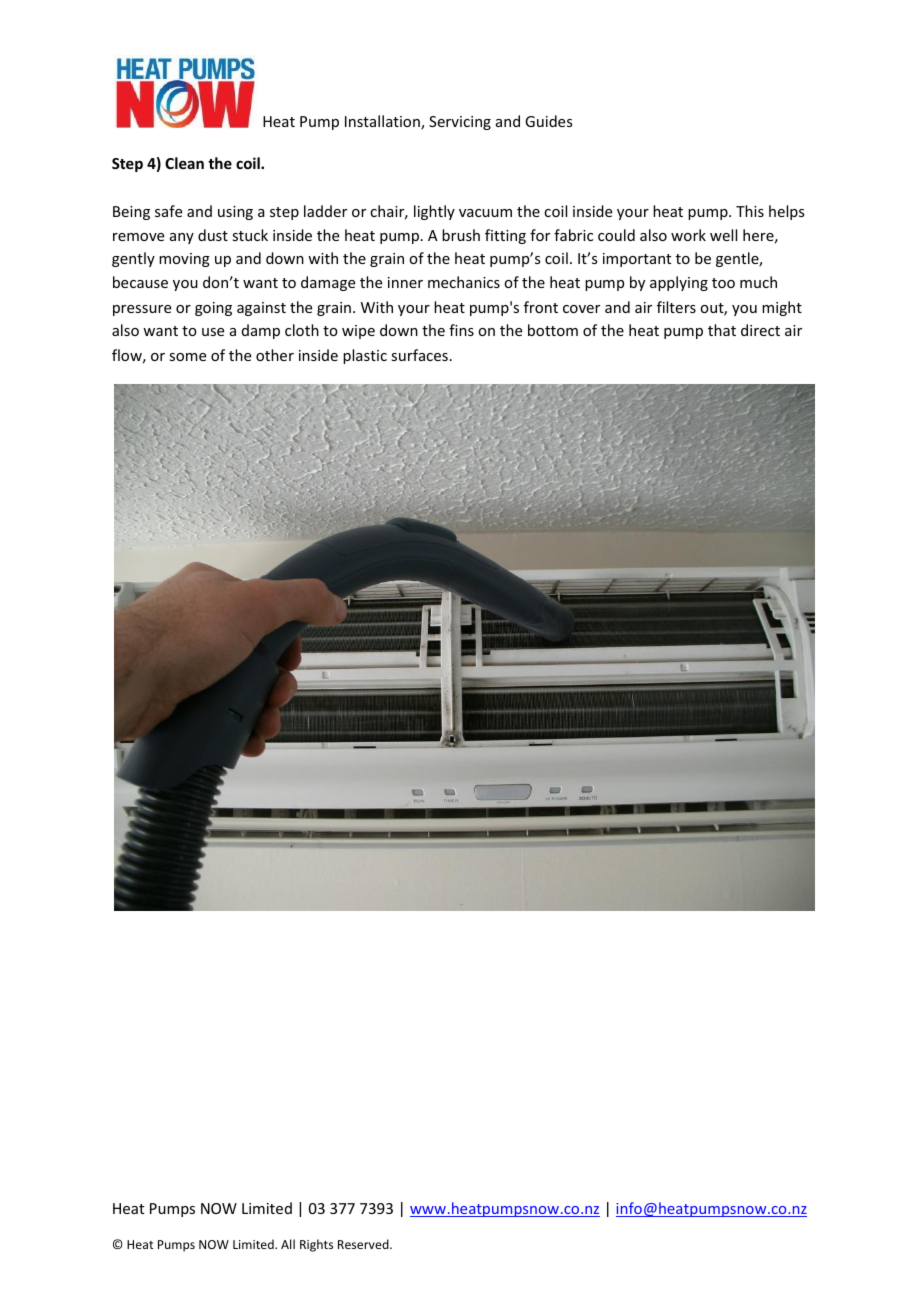 The height and width of the screenshot is (1308, 924). Describe the element at coordinates (316, 1245) in the screenshot. I see `Rights` at that location.
